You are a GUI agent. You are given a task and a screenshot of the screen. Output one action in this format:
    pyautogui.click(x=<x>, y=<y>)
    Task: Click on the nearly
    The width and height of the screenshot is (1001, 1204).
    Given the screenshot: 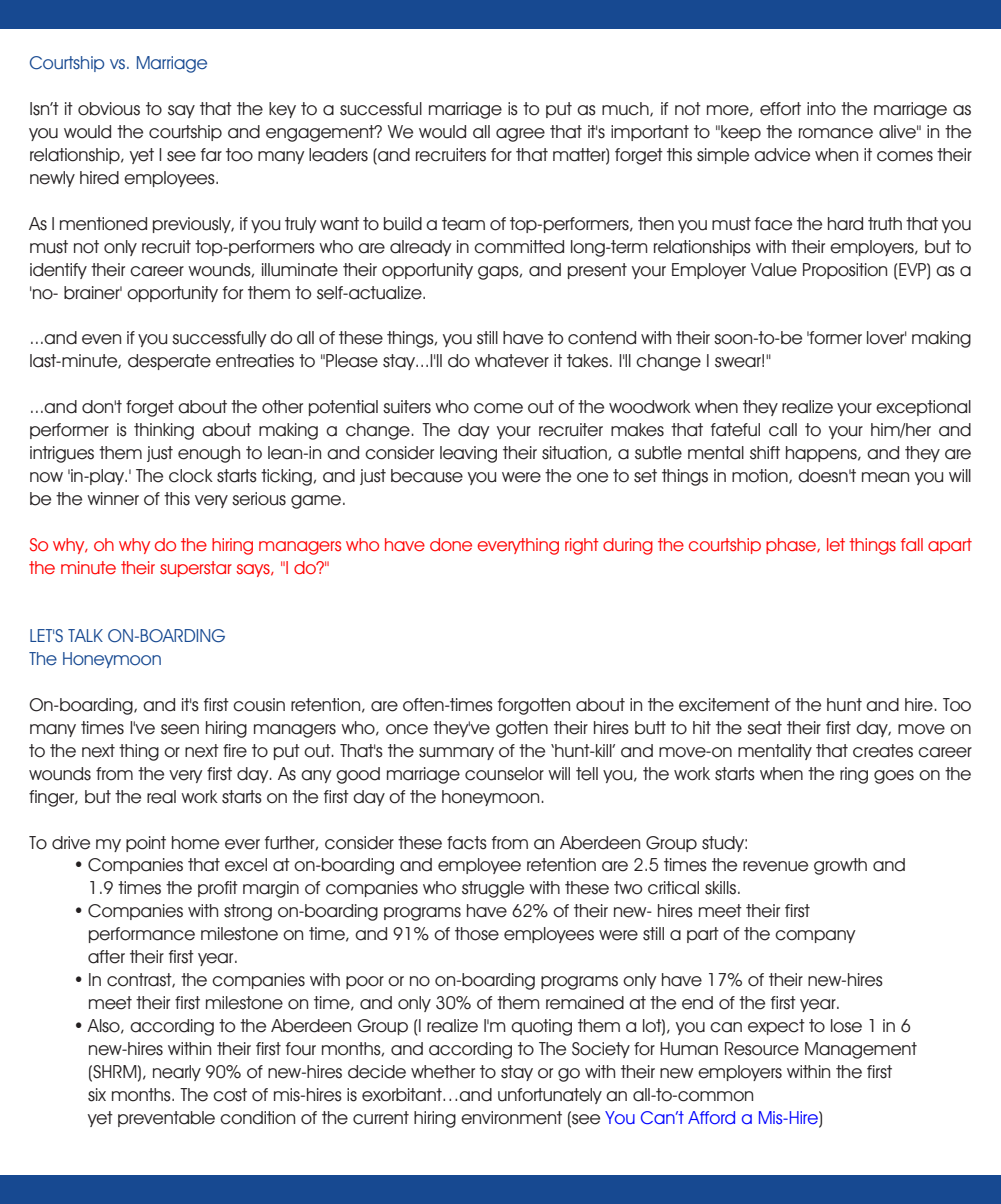 What is the action you would take?
    pyautogui.click(x=177, y=1073)
